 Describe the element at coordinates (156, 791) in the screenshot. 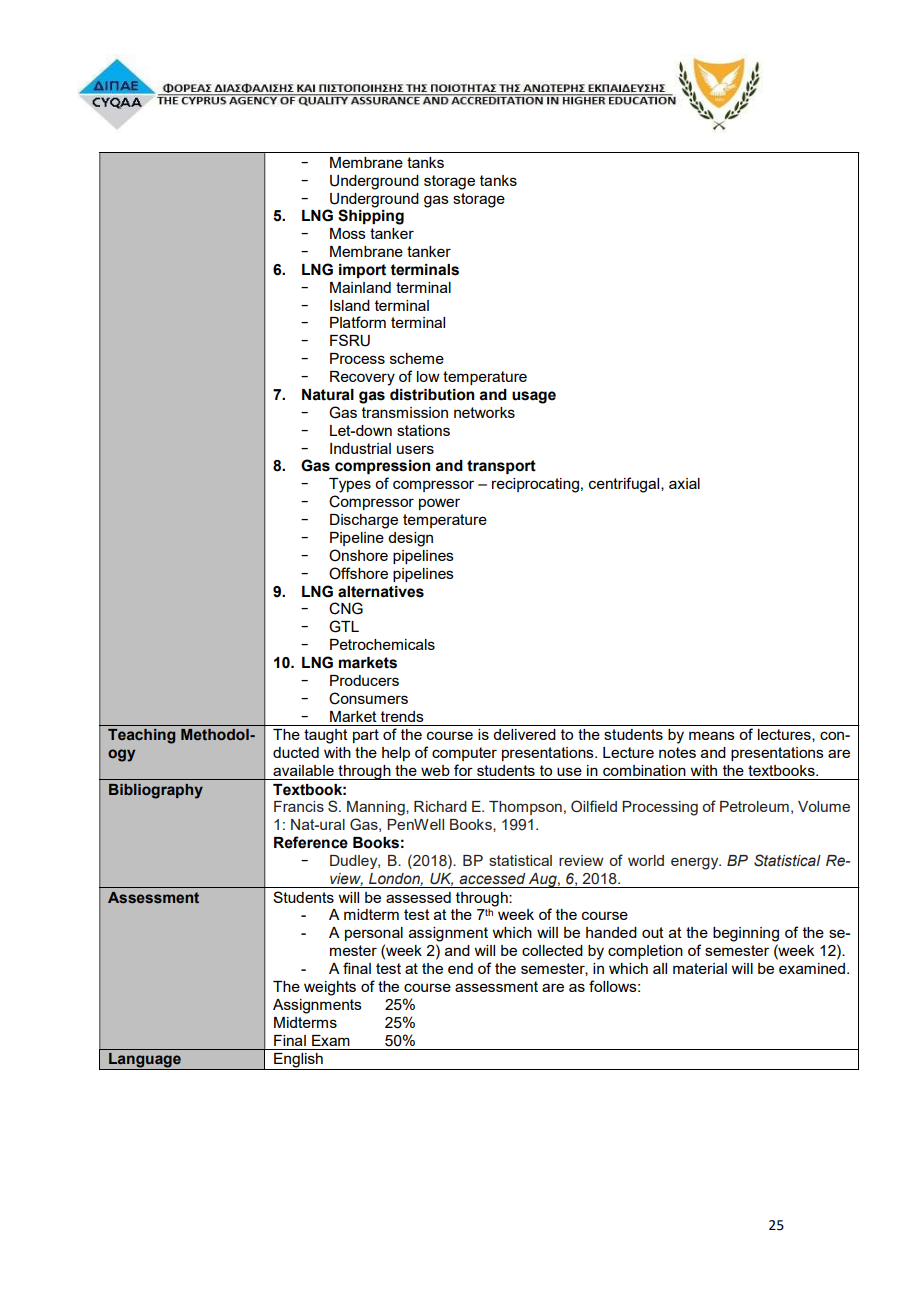

I see `Bibliography` at that location.
